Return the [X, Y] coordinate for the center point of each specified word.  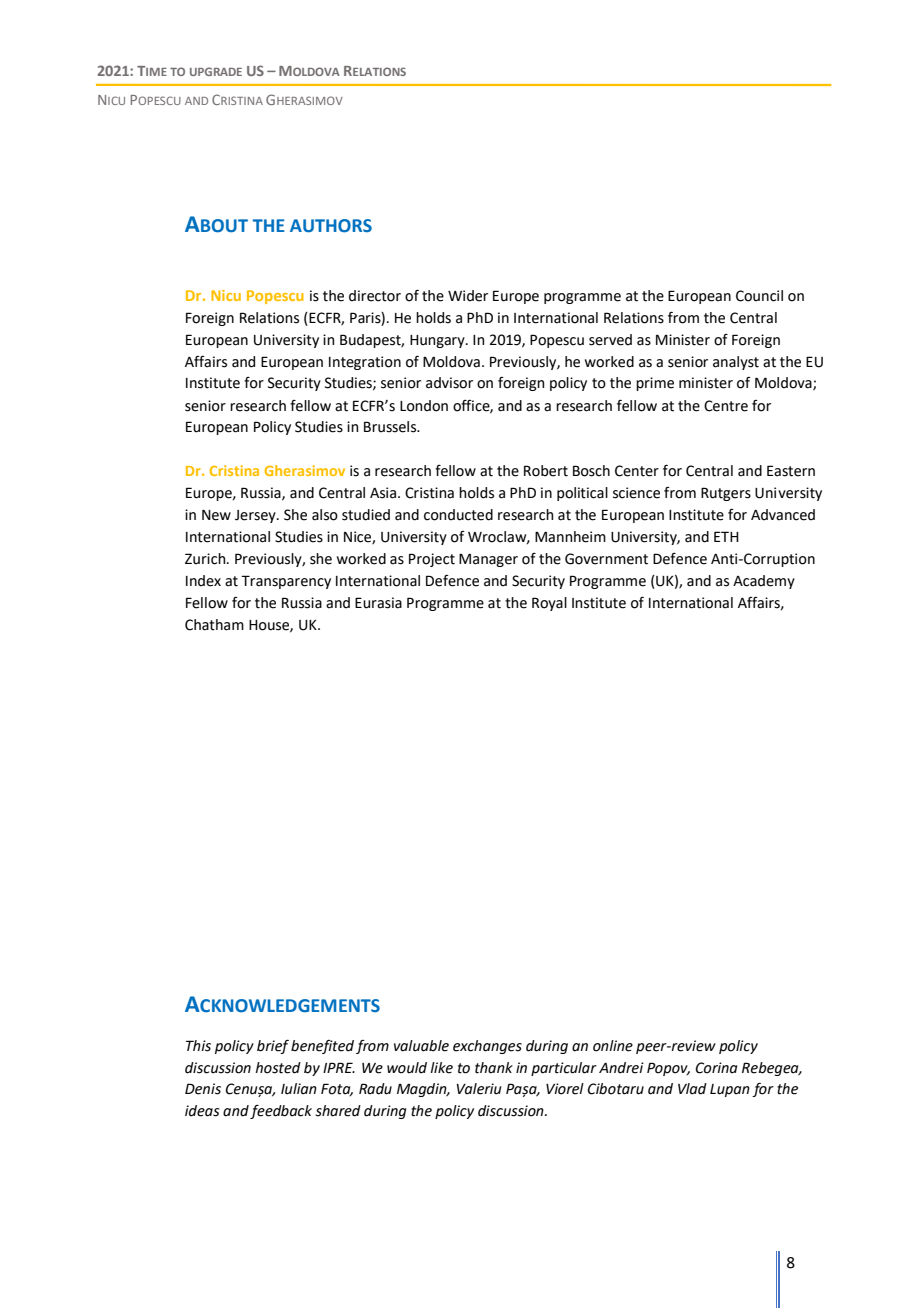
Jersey [256, 516]
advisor [449, 383]
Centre [726, 406]
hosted [278, 1068]
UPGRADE [216, 71]
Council [759, 296]
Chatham [214, 625]
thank [494, 1068]
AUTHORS [331, 226]
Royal [549, 604]
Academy [764, 582]
